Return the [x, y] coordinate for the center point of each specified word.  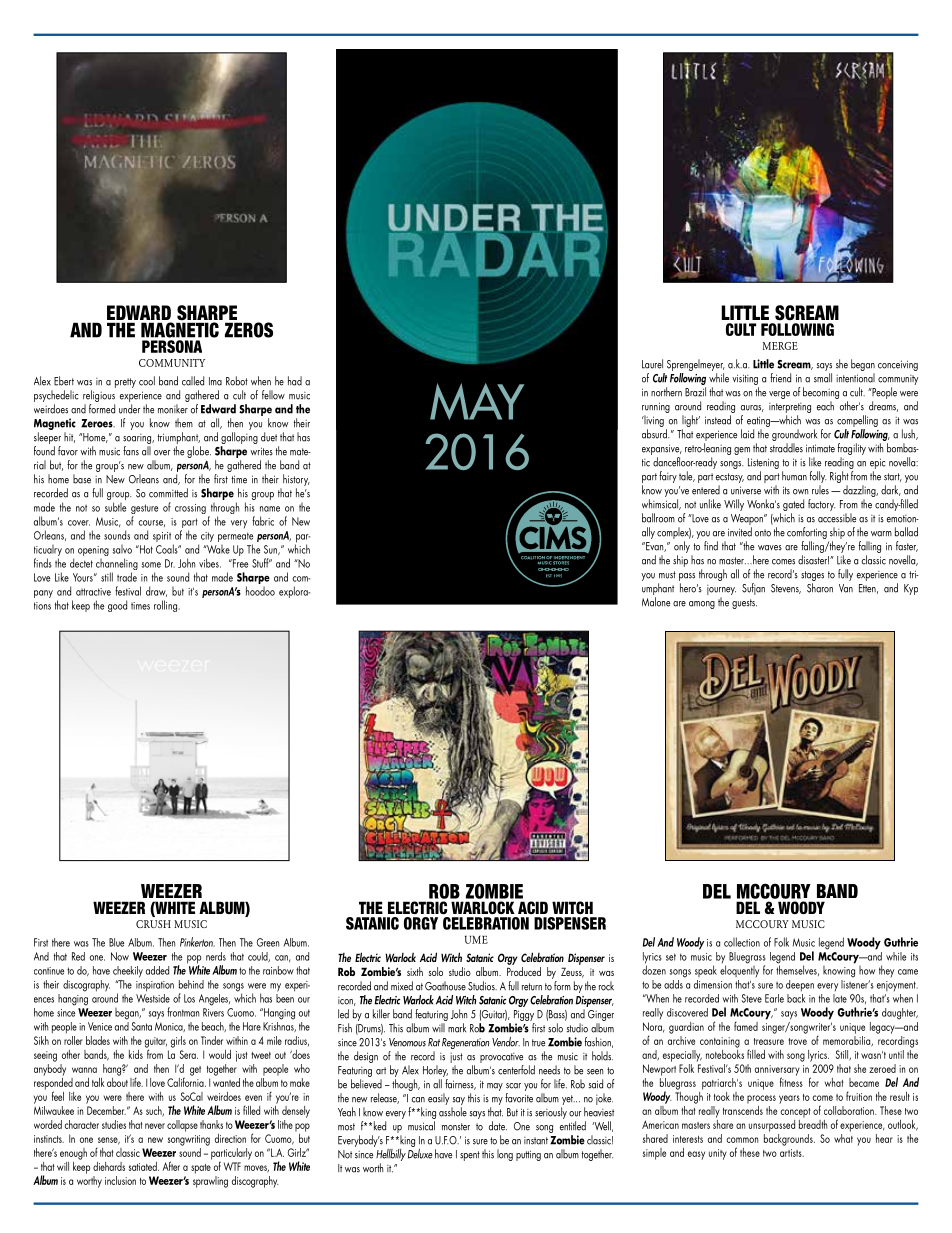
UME [476, 939]
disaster [813, 560]
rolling [165, 606]
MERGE [780, 346]
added [157, 970]
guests [744, 604]
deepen [800, 986]
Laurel [652, 364]
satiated [144, 1166]
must [667, 575]
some [151, 565]
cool [147, 381]
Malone [656, 602]
